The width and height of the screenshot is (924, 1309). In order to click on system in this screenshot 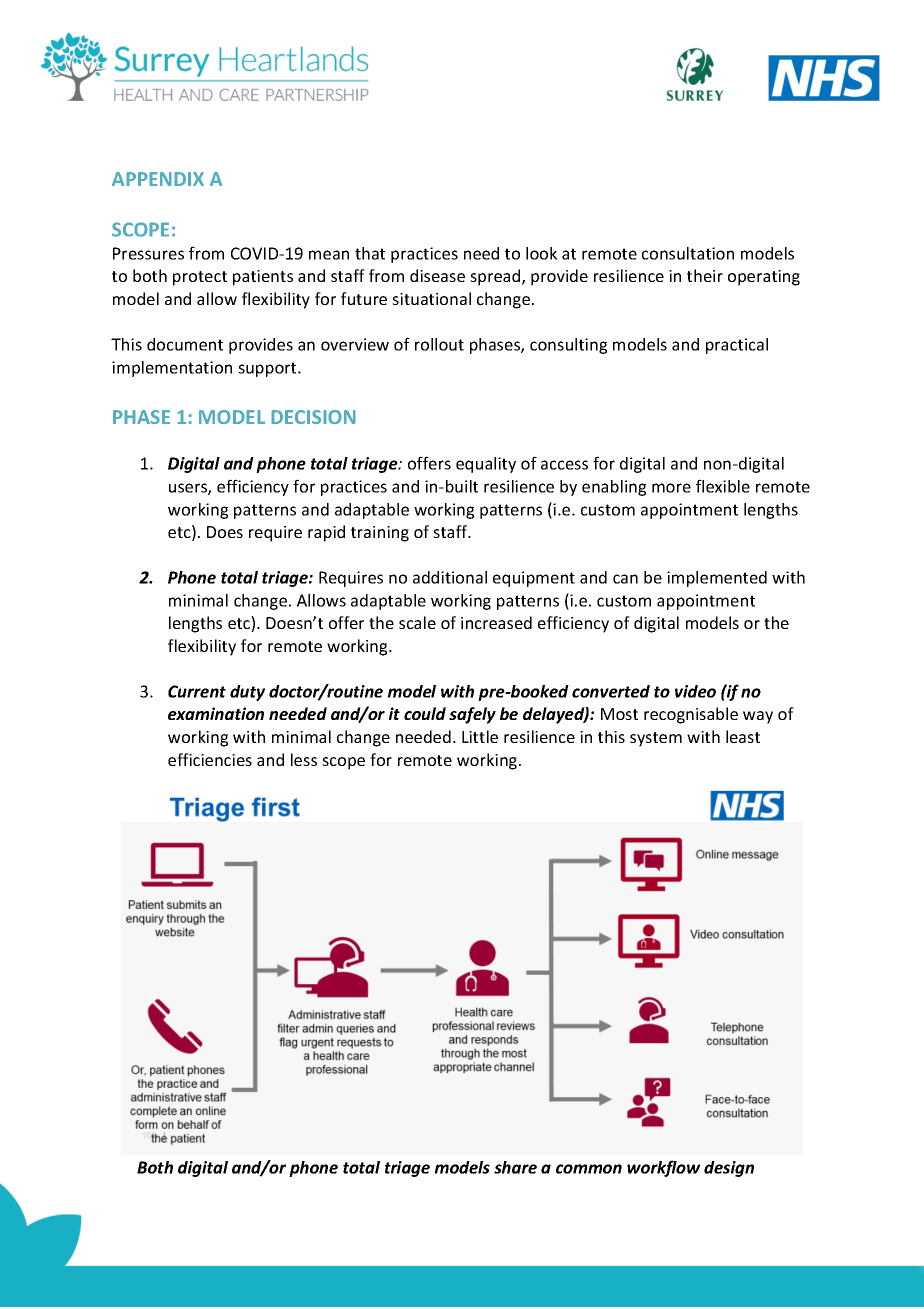, I will do `click(656, 739)`.
